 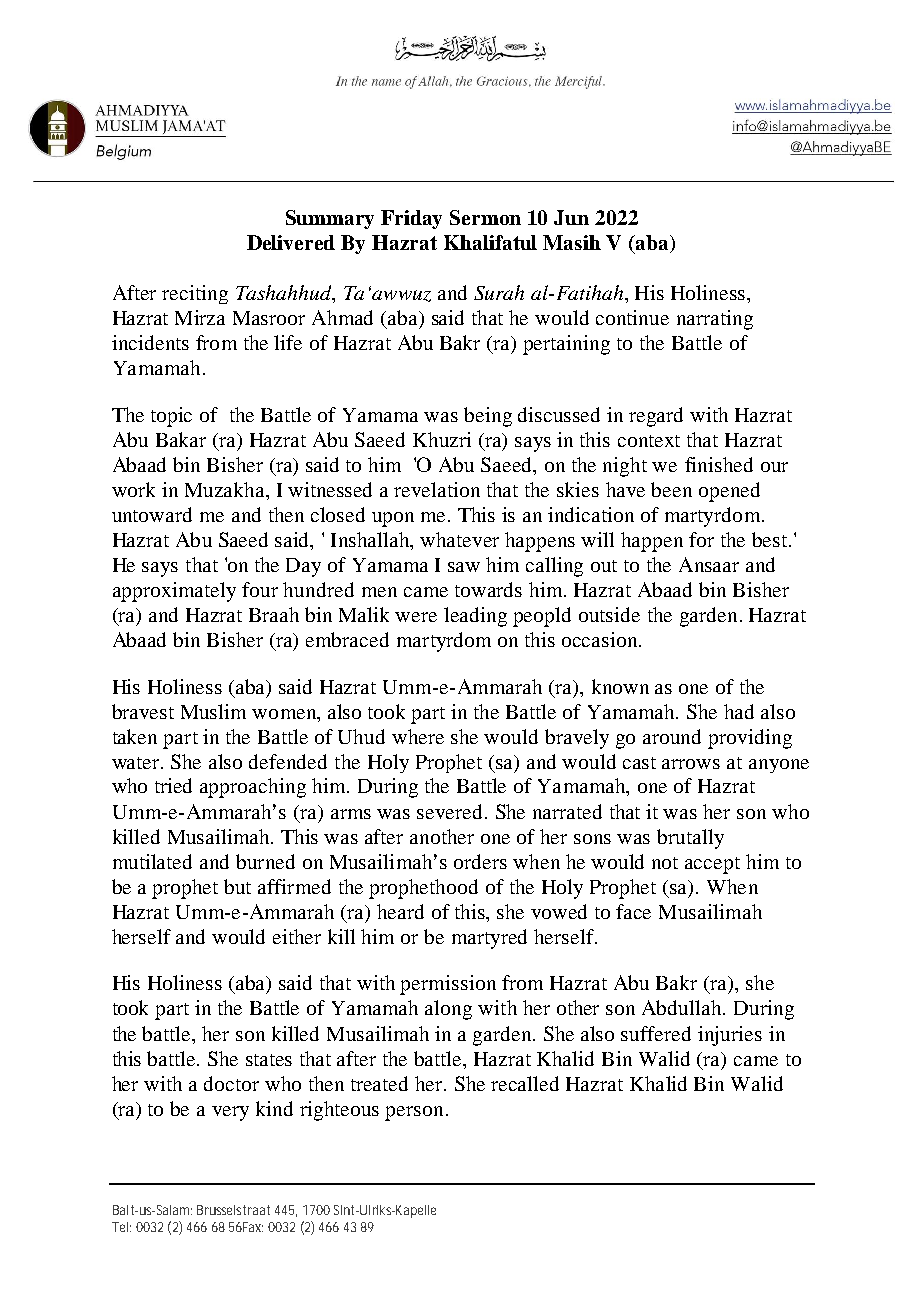 What do you see at coordinates (730, 1036) in the image?
I see `injuries` at bounding box center [730, 1036].
